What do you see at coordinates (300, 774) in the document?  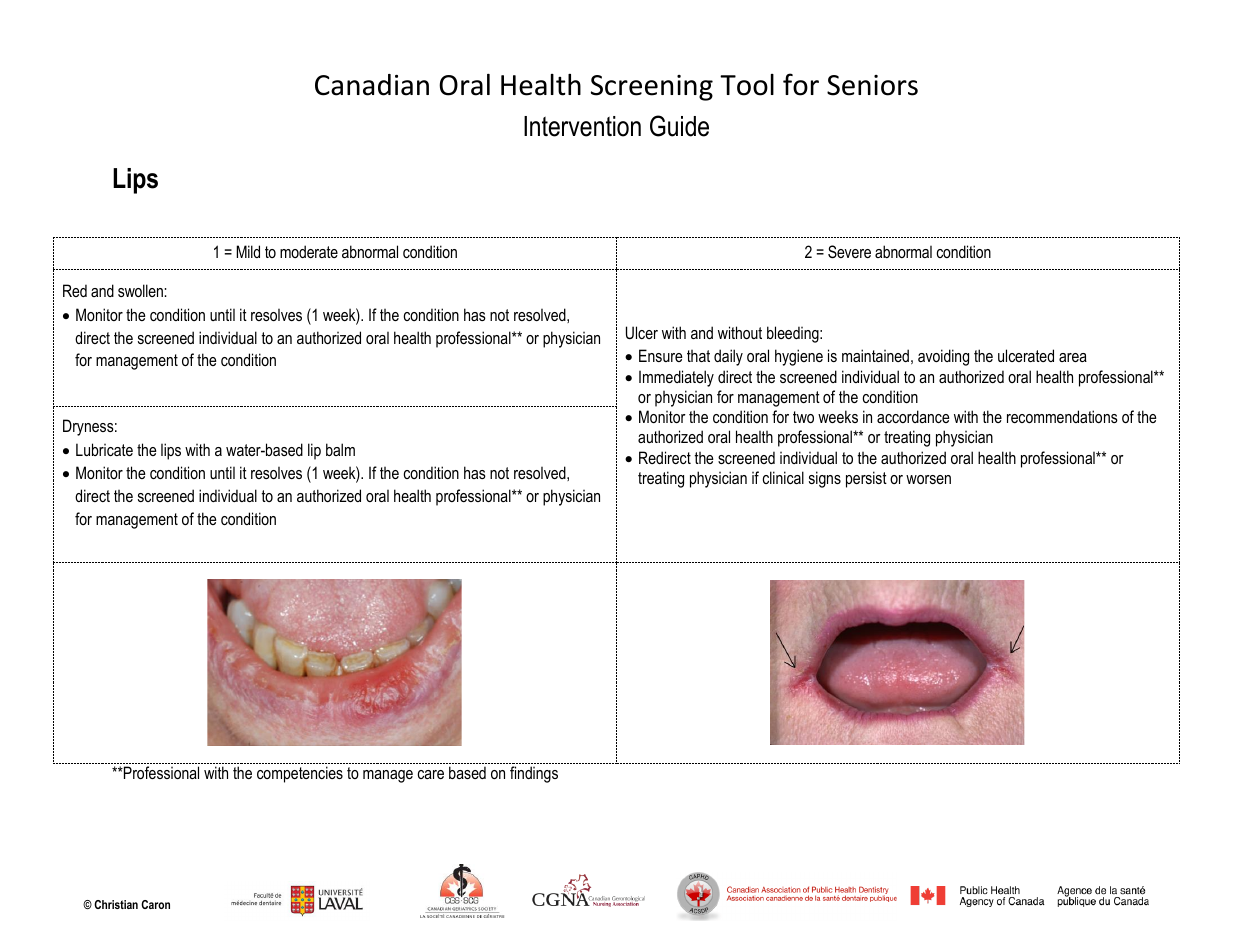 I see `competencies` at bounding box center [300, 774].
